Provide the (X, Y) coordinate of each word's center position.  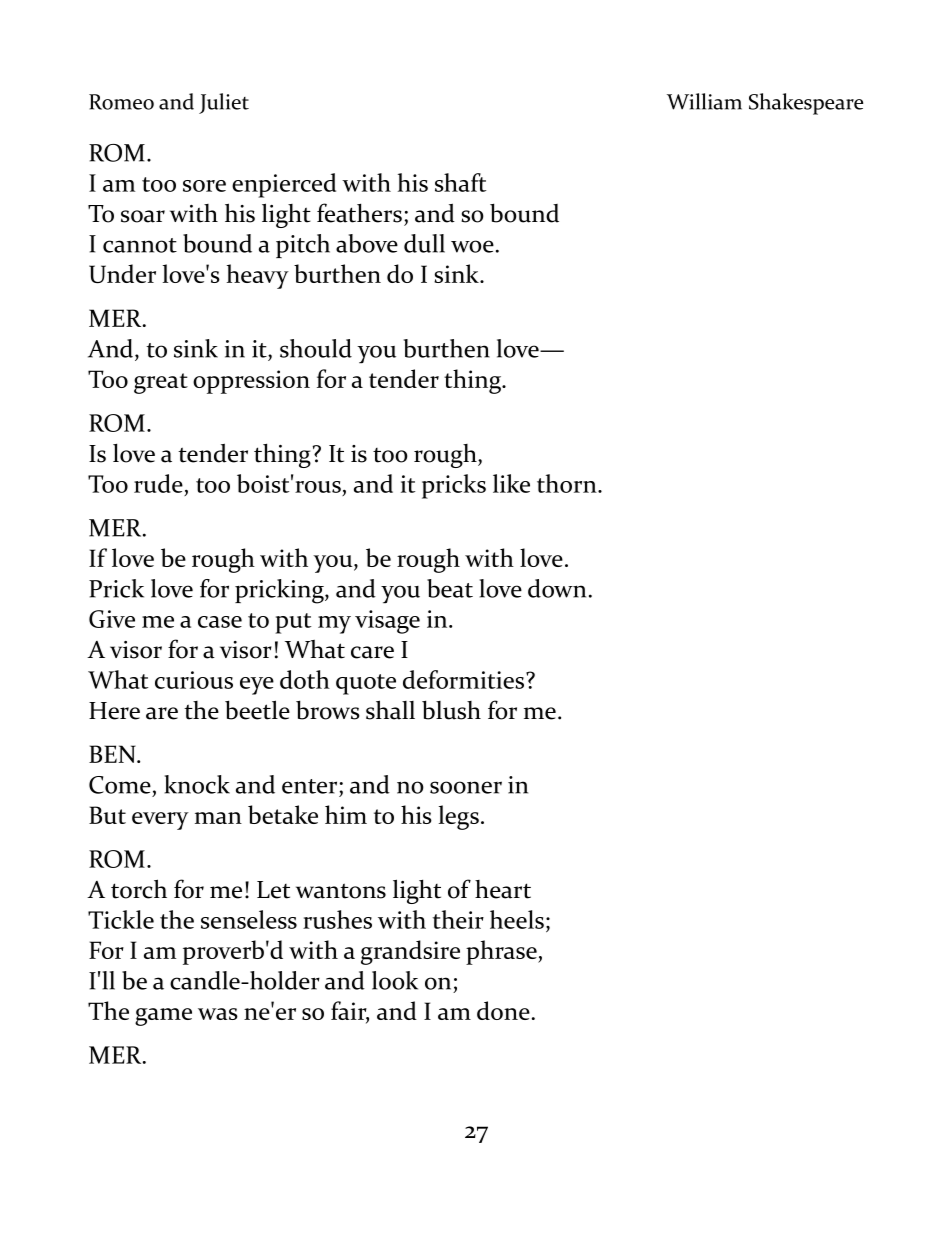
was (218, 1014)
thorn (568, 483)
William (704, 101)
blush (451, 710)
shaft (461, 182)
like (511, 483)
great (161, 383)
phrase (502, 952)
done (503, 1010)
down (557, 588)
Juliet (224, 103)
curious (194, 680)
